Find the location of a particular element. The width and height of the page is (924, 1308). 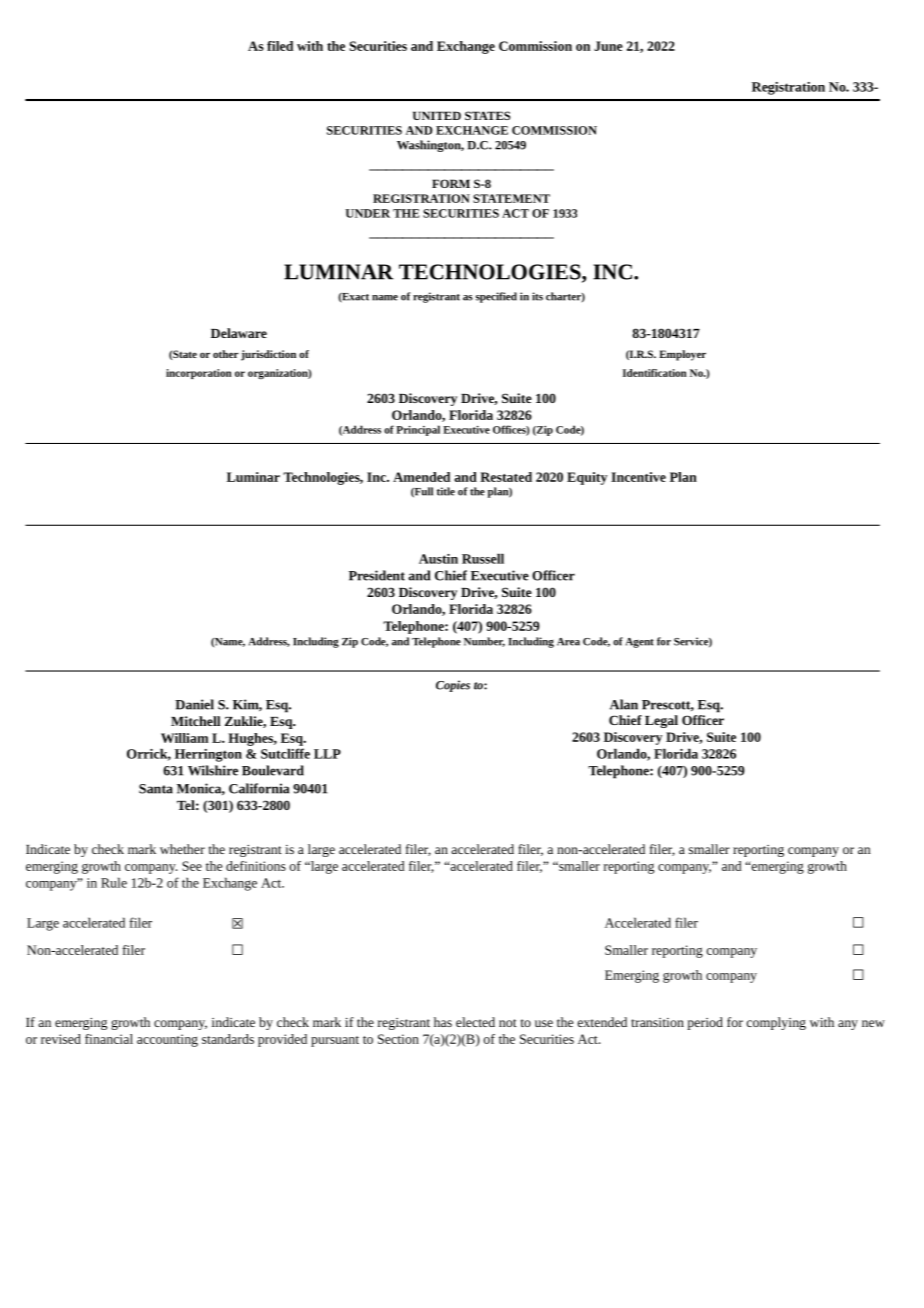

FORM is located at coordinates (451, 183).
